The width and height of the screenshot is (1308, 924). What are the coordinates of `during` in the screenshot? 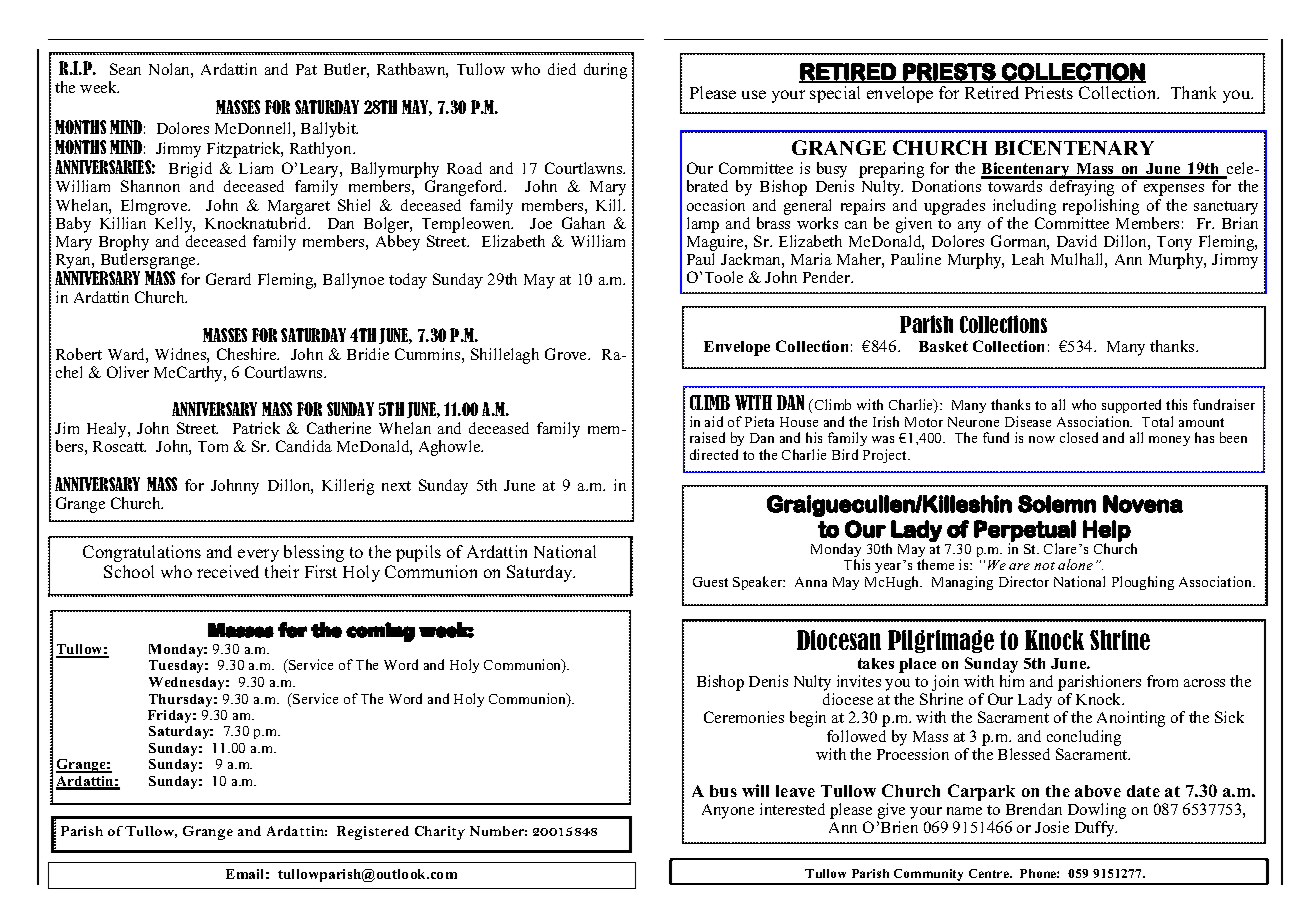 It's located at (605, 71).
